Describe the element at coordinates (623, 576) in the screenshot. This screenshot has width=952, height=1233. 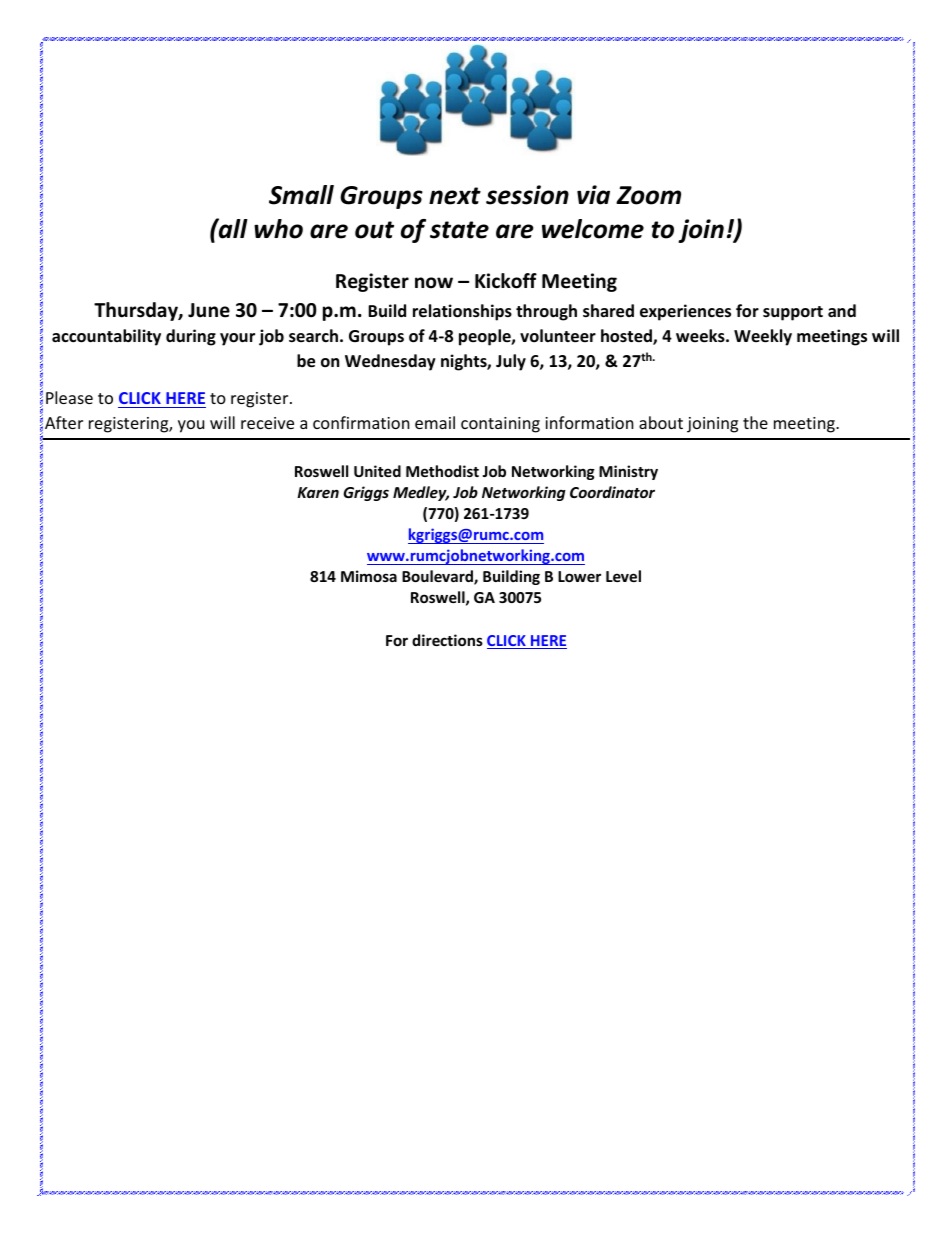
I see `Level` at that location.
